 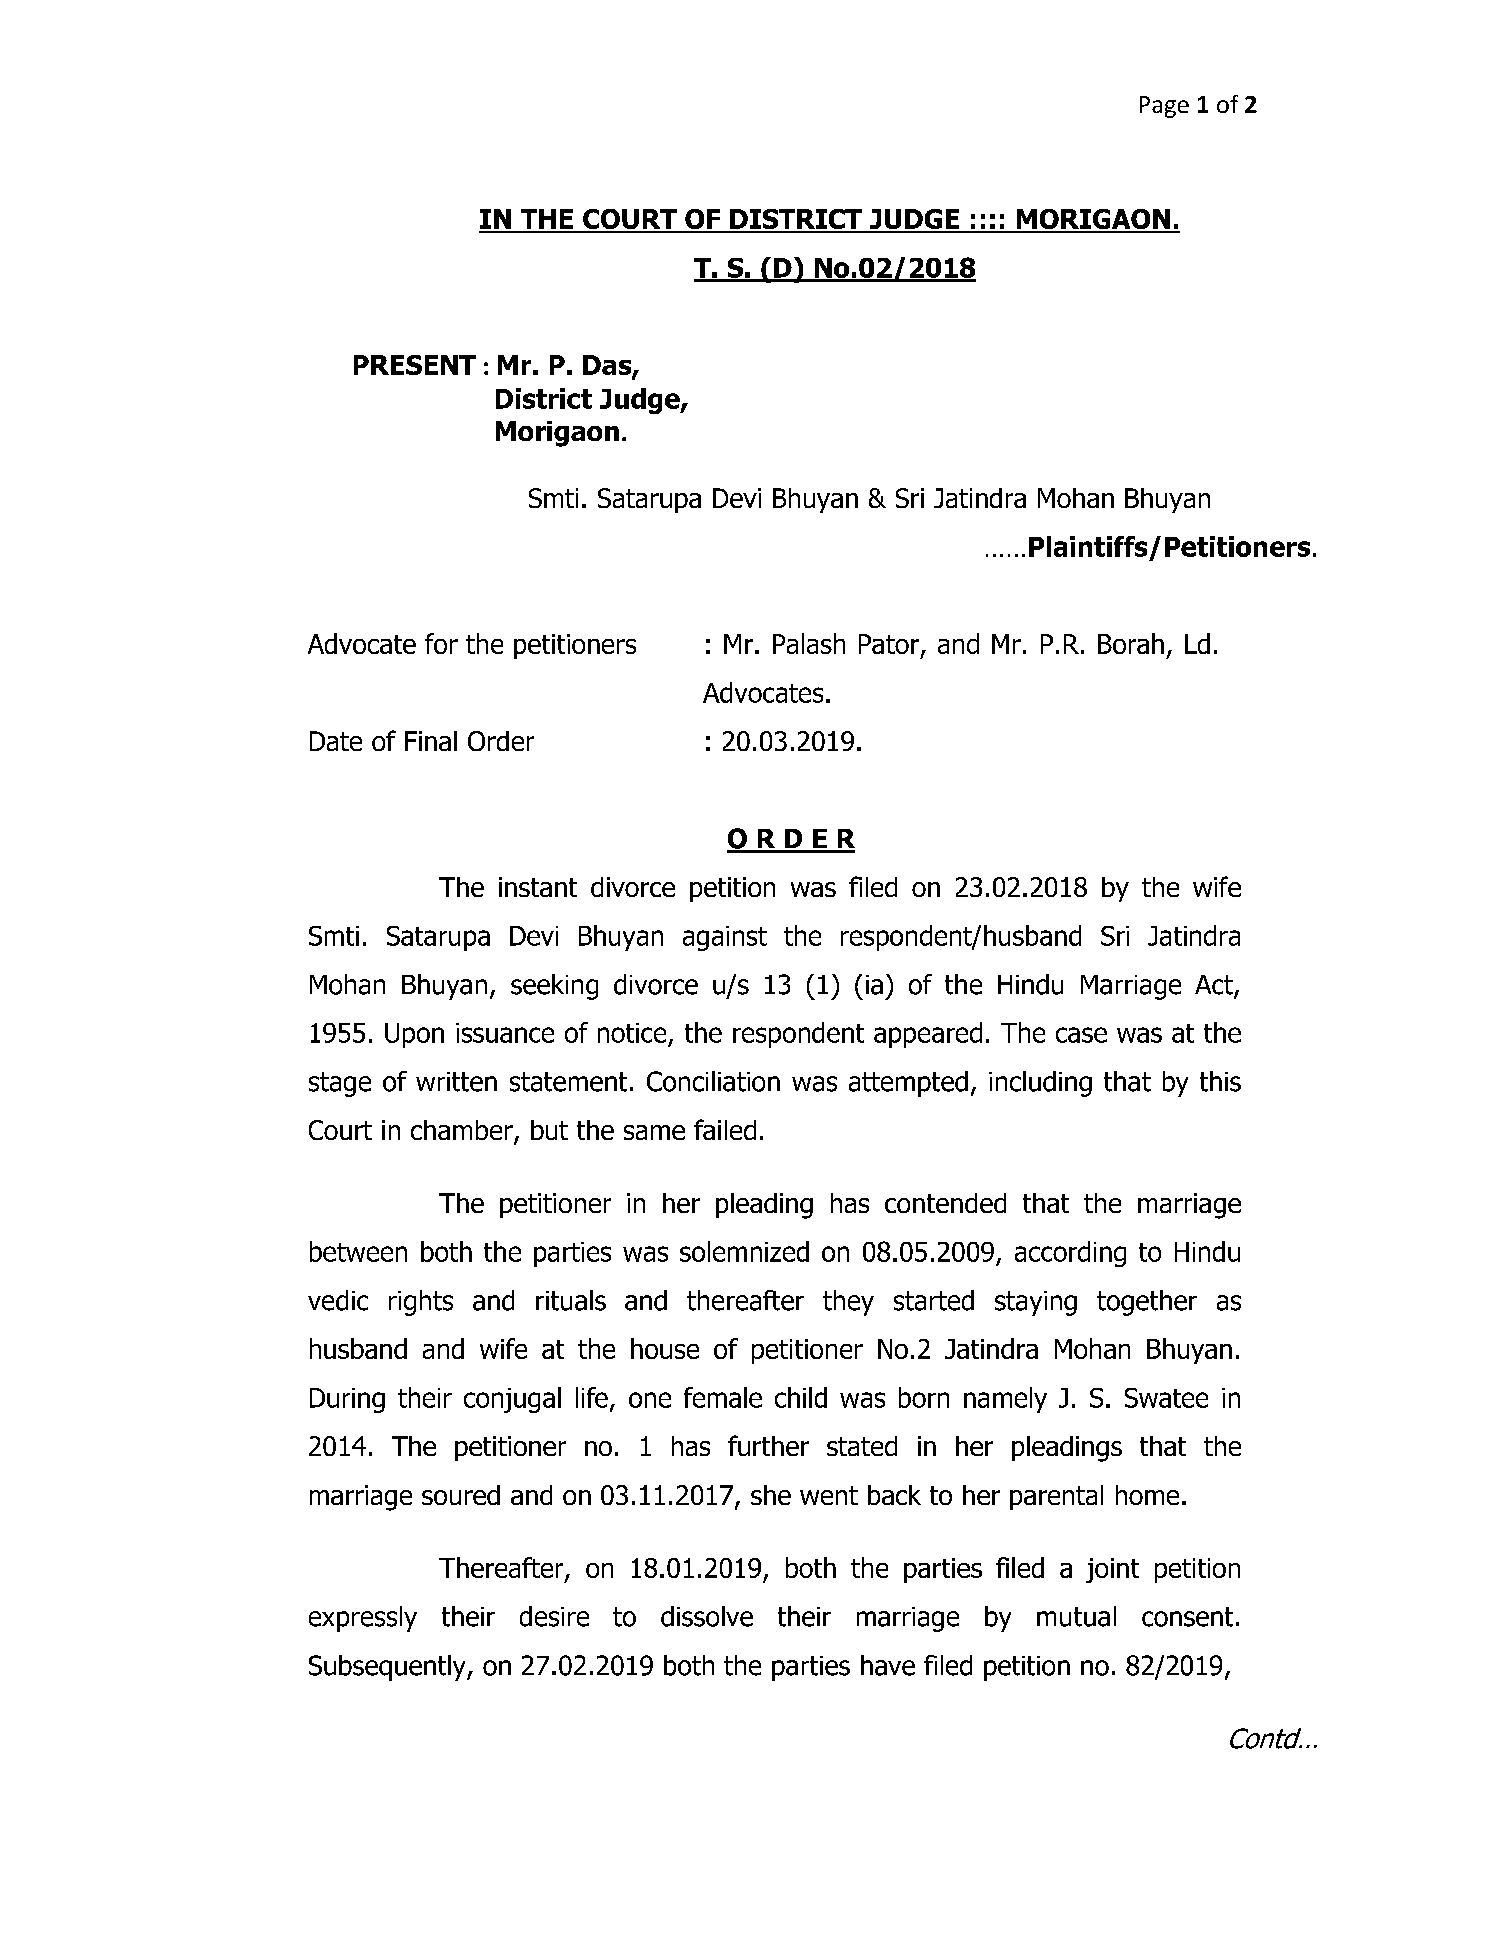 I want to click on Page, so click(x=1164, y=107).
